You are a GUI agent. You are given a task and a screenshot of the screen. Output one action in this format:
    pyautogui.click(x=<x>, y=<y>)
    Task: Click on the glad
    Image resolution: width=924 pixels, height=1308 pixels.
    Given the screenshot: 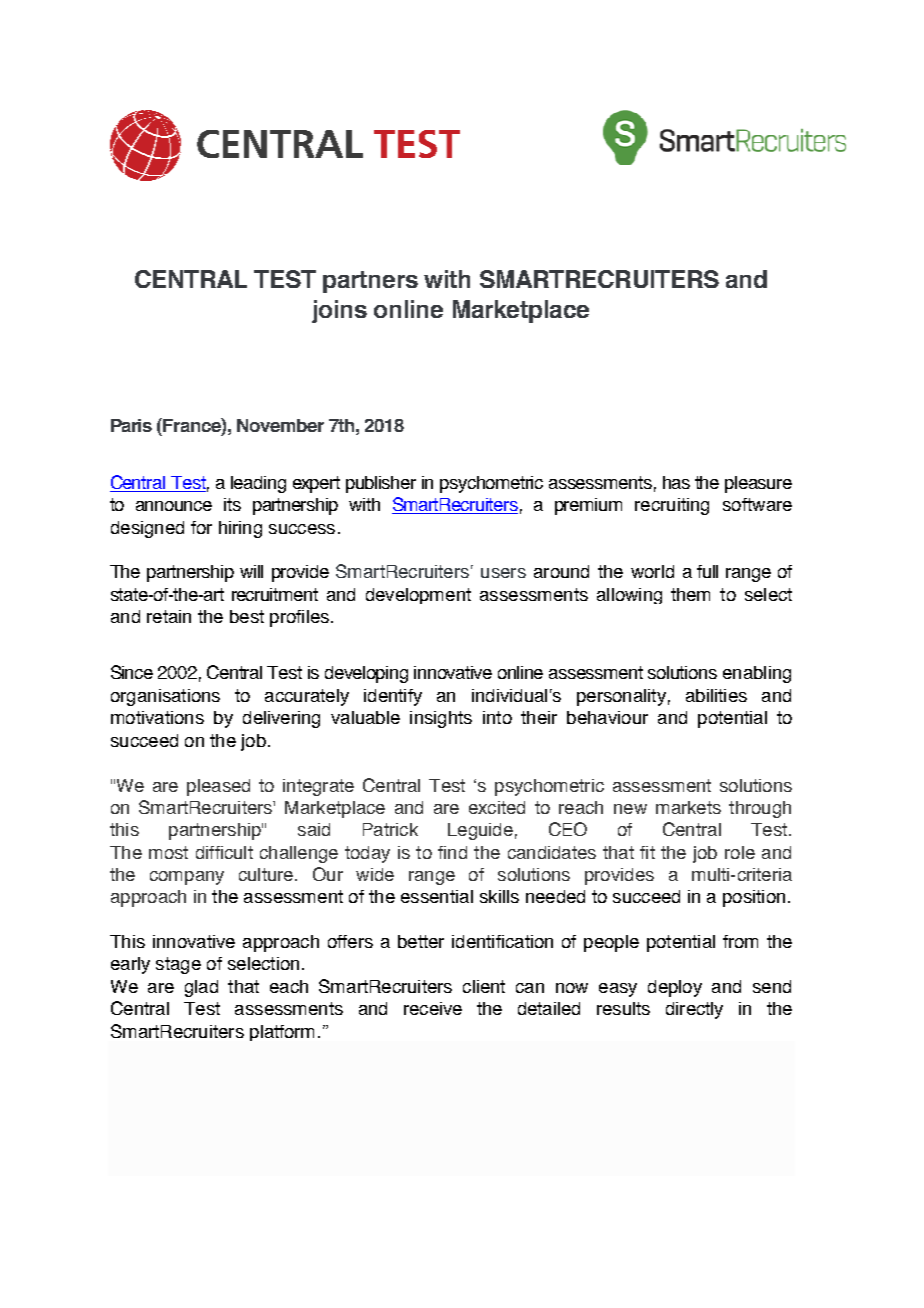 What is the action you would take?
    pyautogui.click(x=201, y=988)
